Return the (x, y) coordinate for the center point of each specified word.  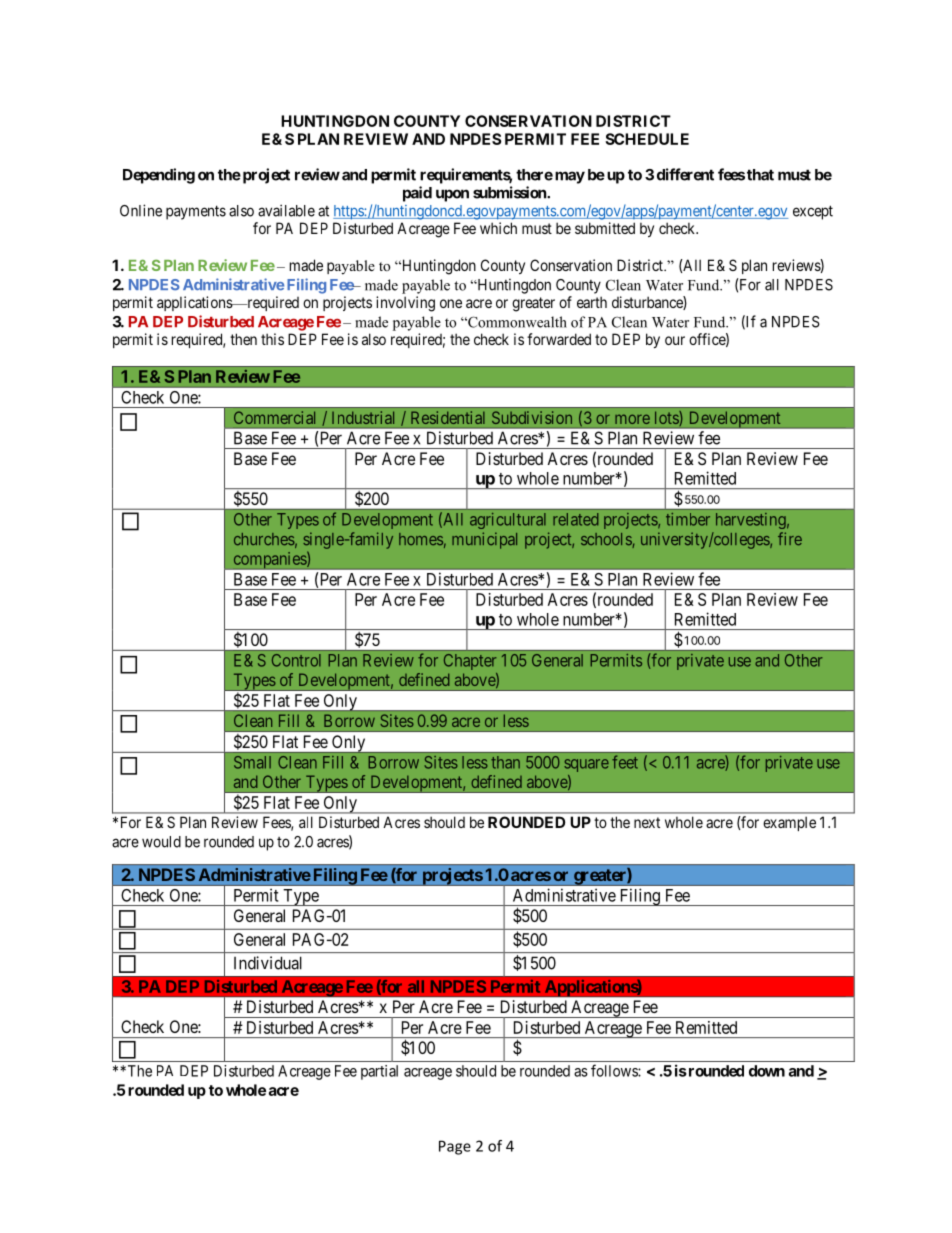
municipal (484, 540)
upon (452, 195)
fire (790, 538)
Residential (448, 417)
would (161, 842)
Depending (159, 176)
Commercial (274, 417)
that (760, 175)
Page (455, 1147)
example (789, 823)
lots (667, 418)
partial (379, 1072)
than (505, 762)
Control (296, 660)
